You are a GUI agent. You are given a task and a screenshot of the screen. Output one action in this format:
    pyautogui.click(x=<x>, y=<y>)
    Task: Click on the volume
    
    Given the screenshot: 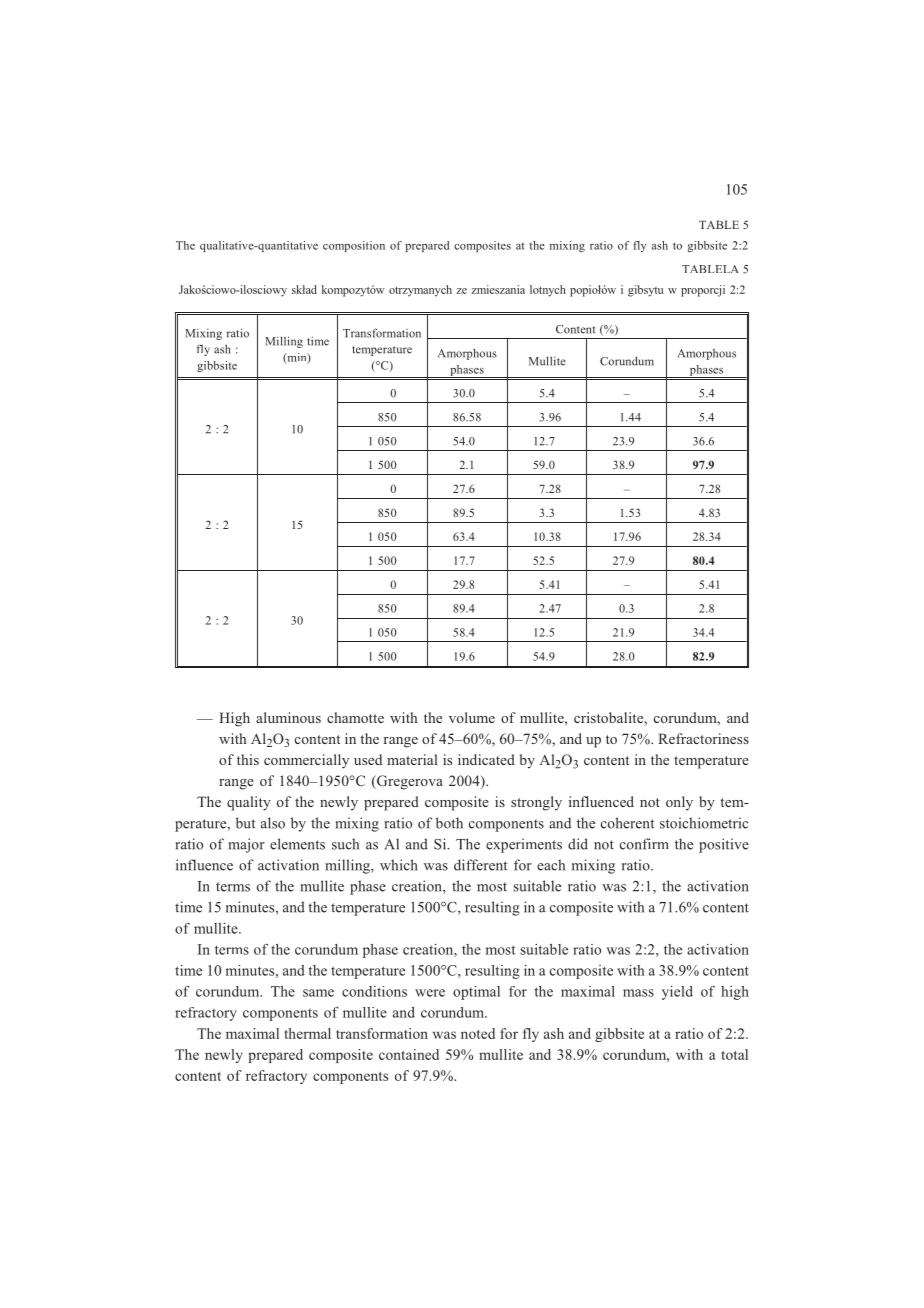 What is the action you would take?
    pyautogui.click(x=472, y=717)
